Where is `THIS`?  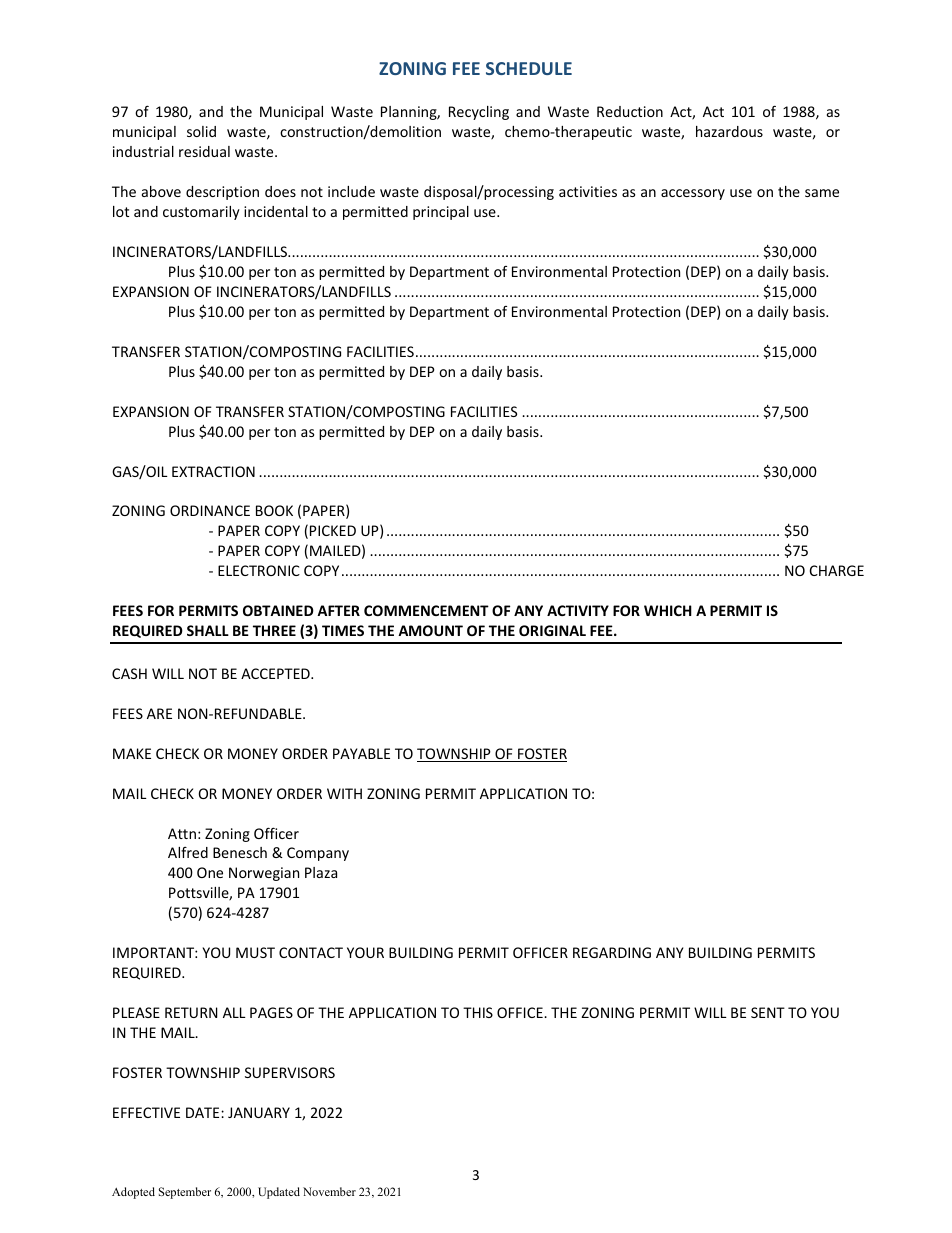 THIS is located at coordinates (478, 1012).
